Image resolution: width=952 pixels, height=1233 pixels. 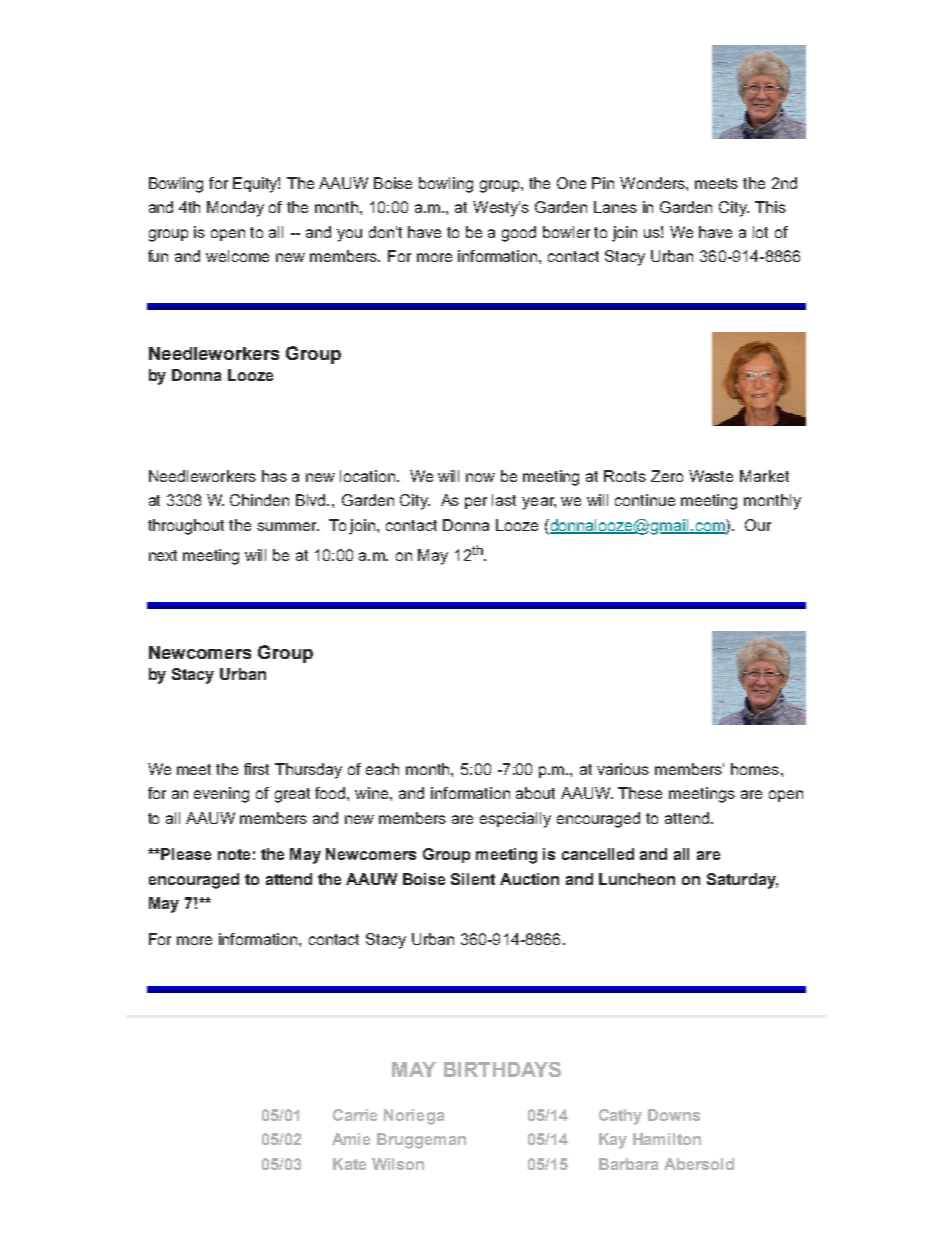 I want to click on especially, so click(x=515, y=820).
